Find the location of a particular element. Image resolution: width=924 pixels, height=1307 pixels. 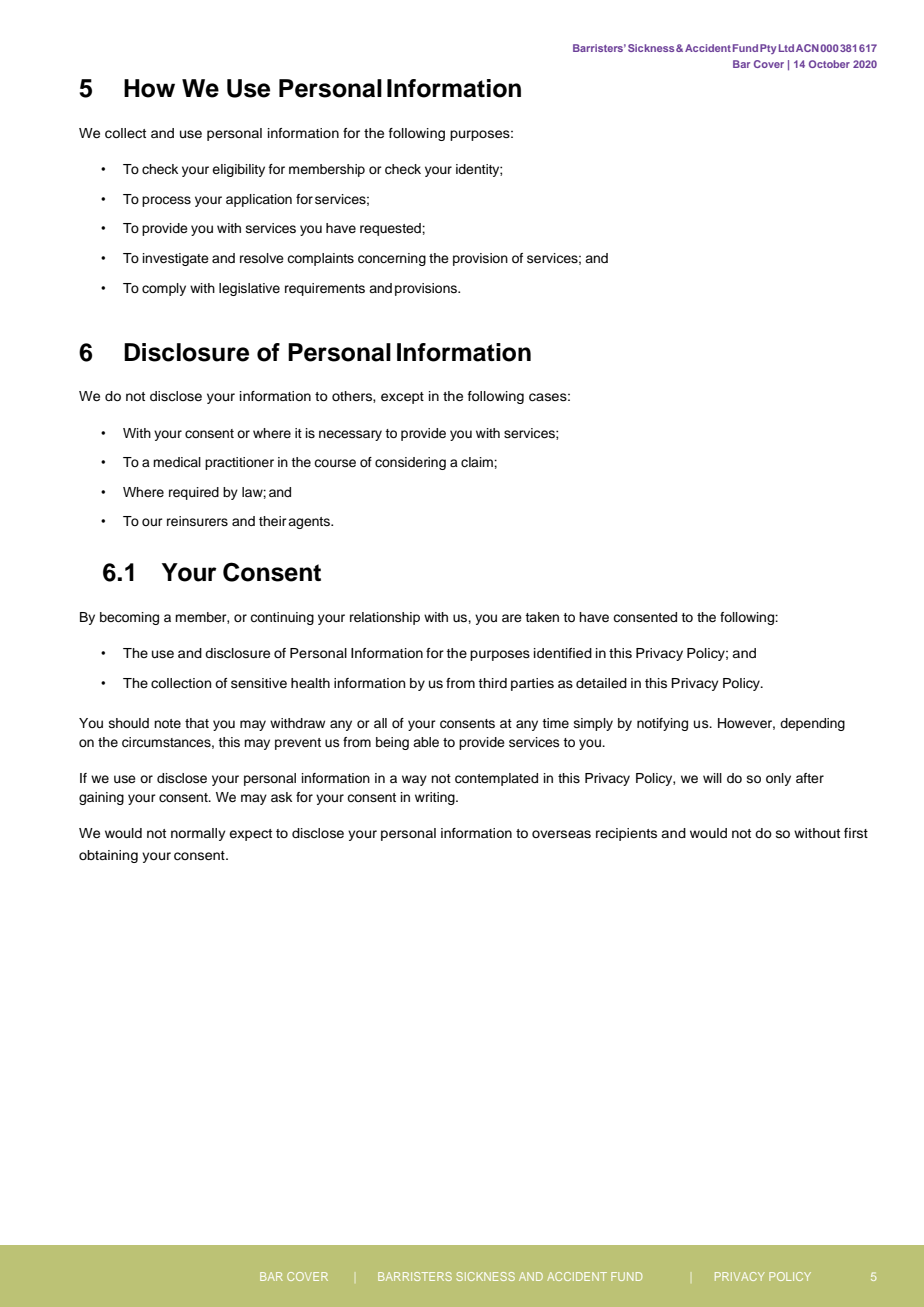

normally is located at coordinates (198, 834).
